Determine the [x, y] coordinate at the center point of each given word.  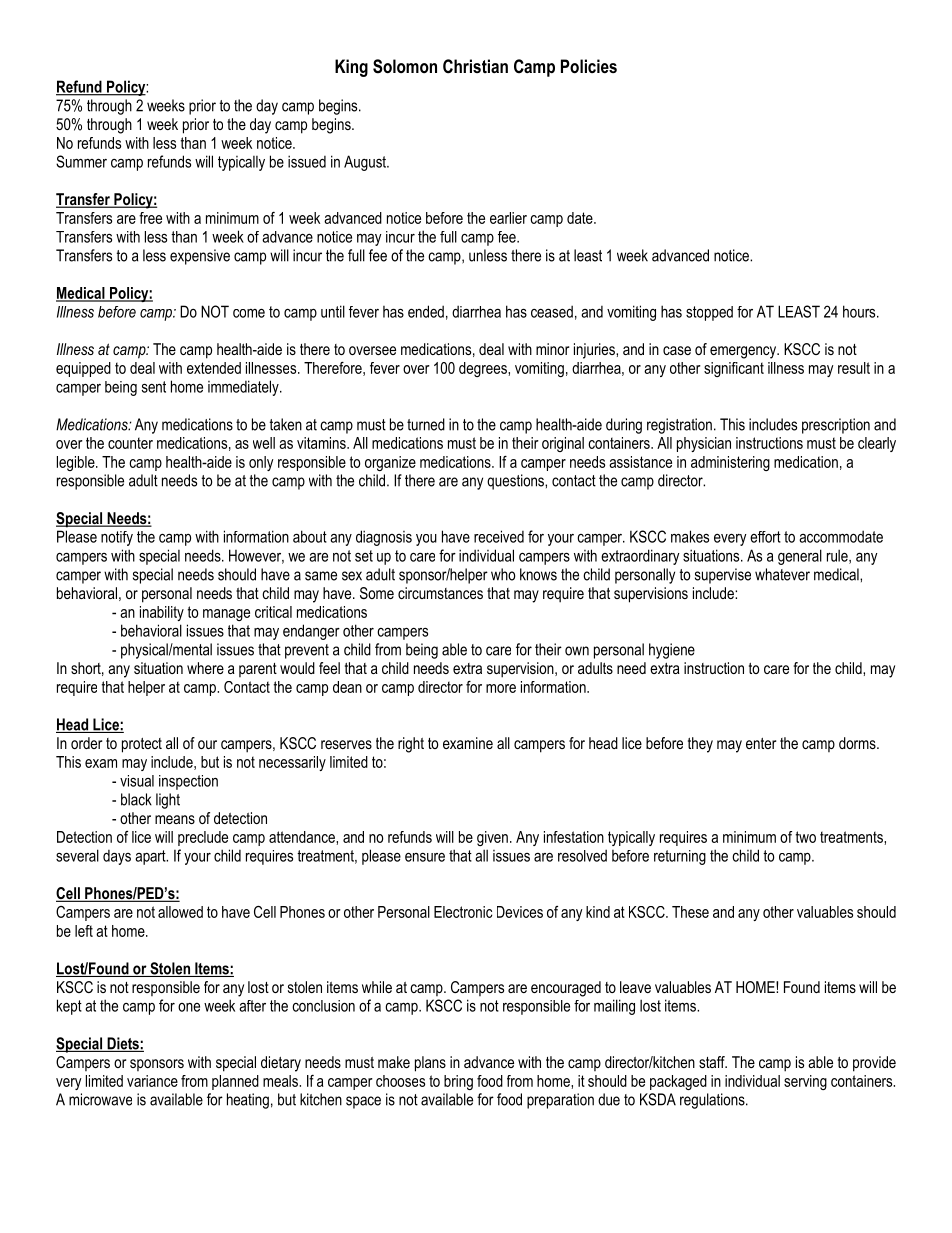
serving [805, 1082]
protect [142, 745]
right [411, 745]
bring [458, 1082]
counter [130, 443]
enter [761, 743]
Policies [589, 66]
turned [426, 424]
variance [152, 1081]
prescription [836, 426]
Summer [81, 161]
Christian [475, 66]
